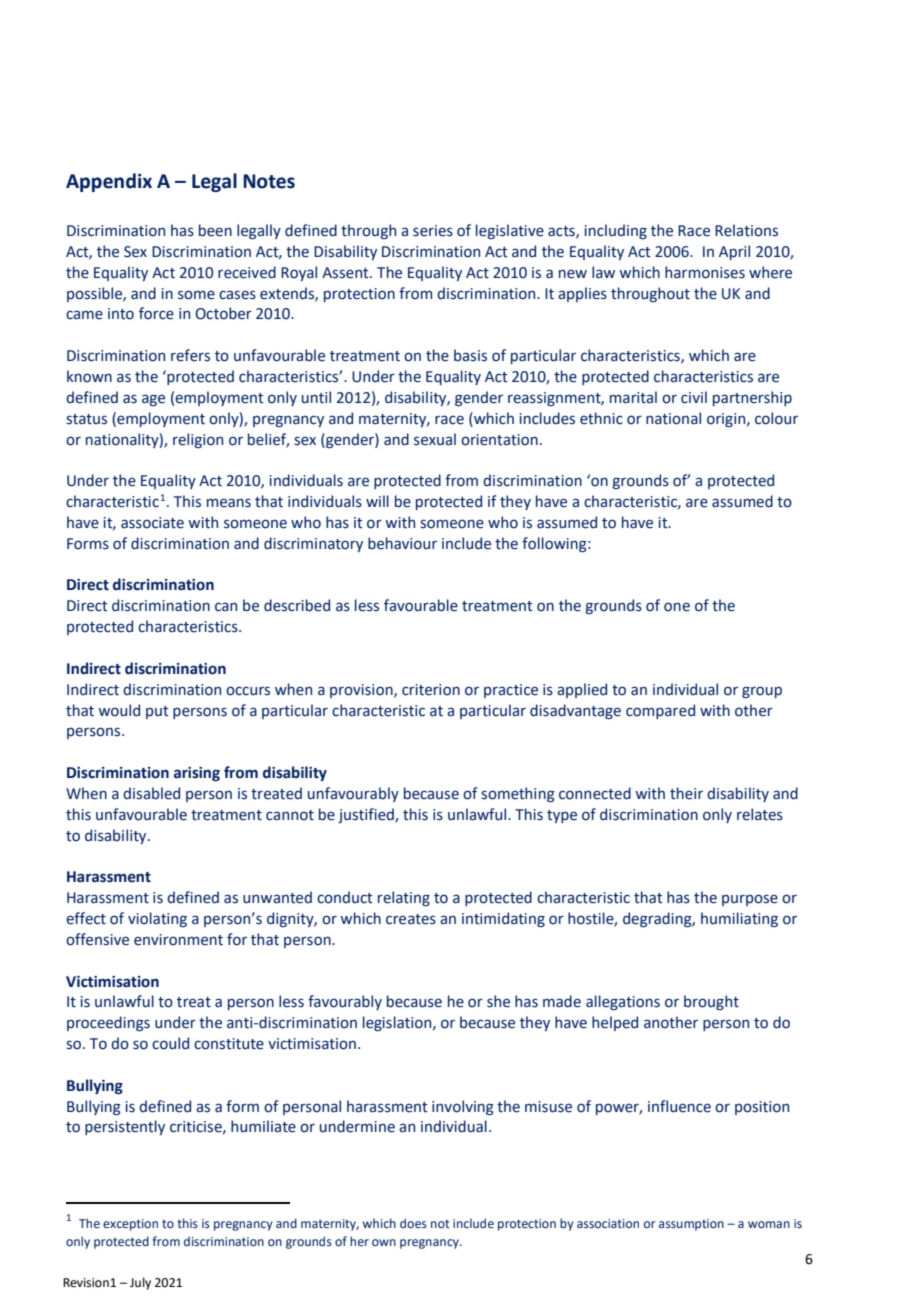 This screenshot has height=1307, width=924. What do you see at coordinates (435, 439) in the screenshot?
I see `sexual` at bounding box center [435, 439].
